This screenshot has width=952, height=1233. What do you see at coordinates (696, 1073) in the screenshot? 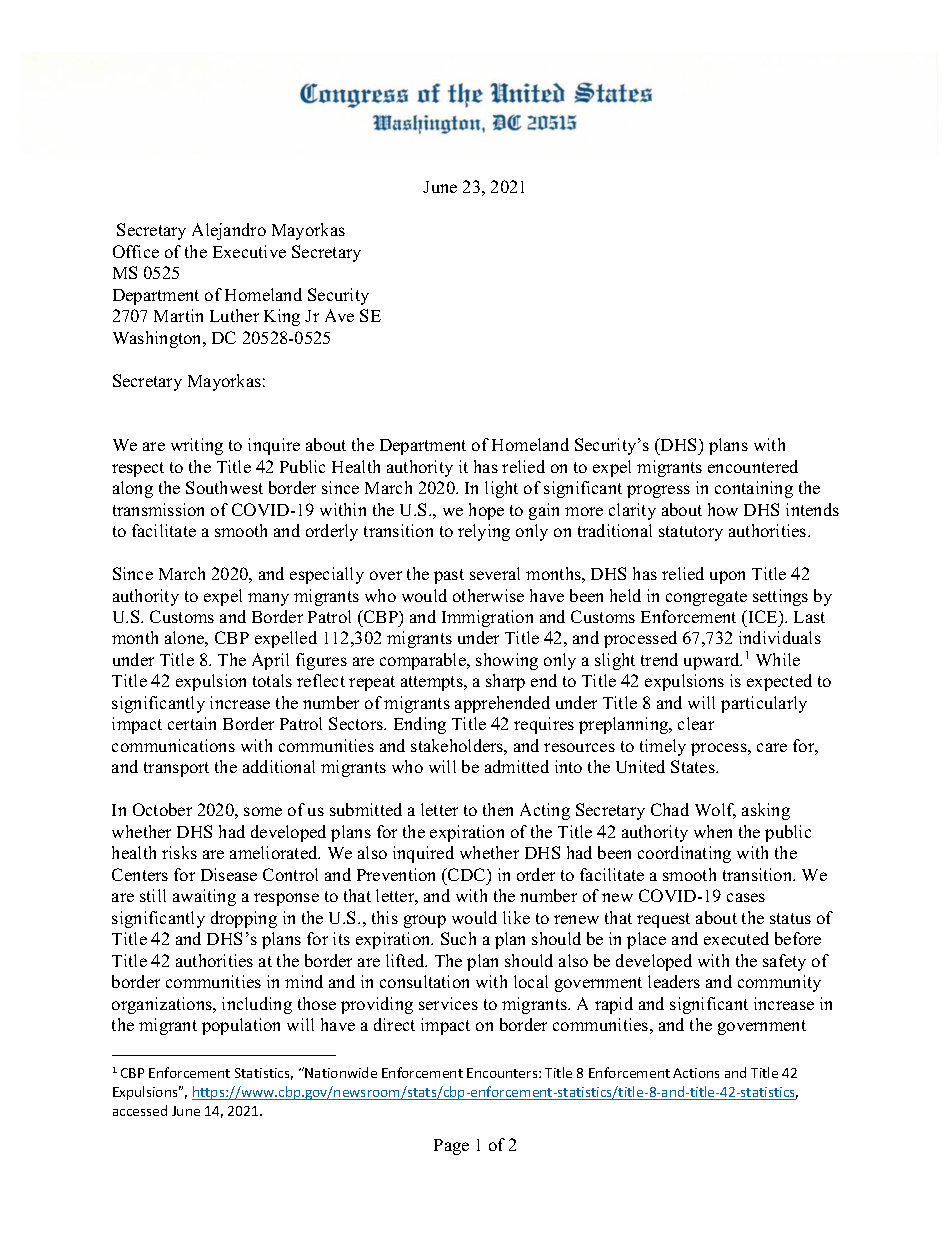
I see `Actions` at bounding box center [696, 1073].
